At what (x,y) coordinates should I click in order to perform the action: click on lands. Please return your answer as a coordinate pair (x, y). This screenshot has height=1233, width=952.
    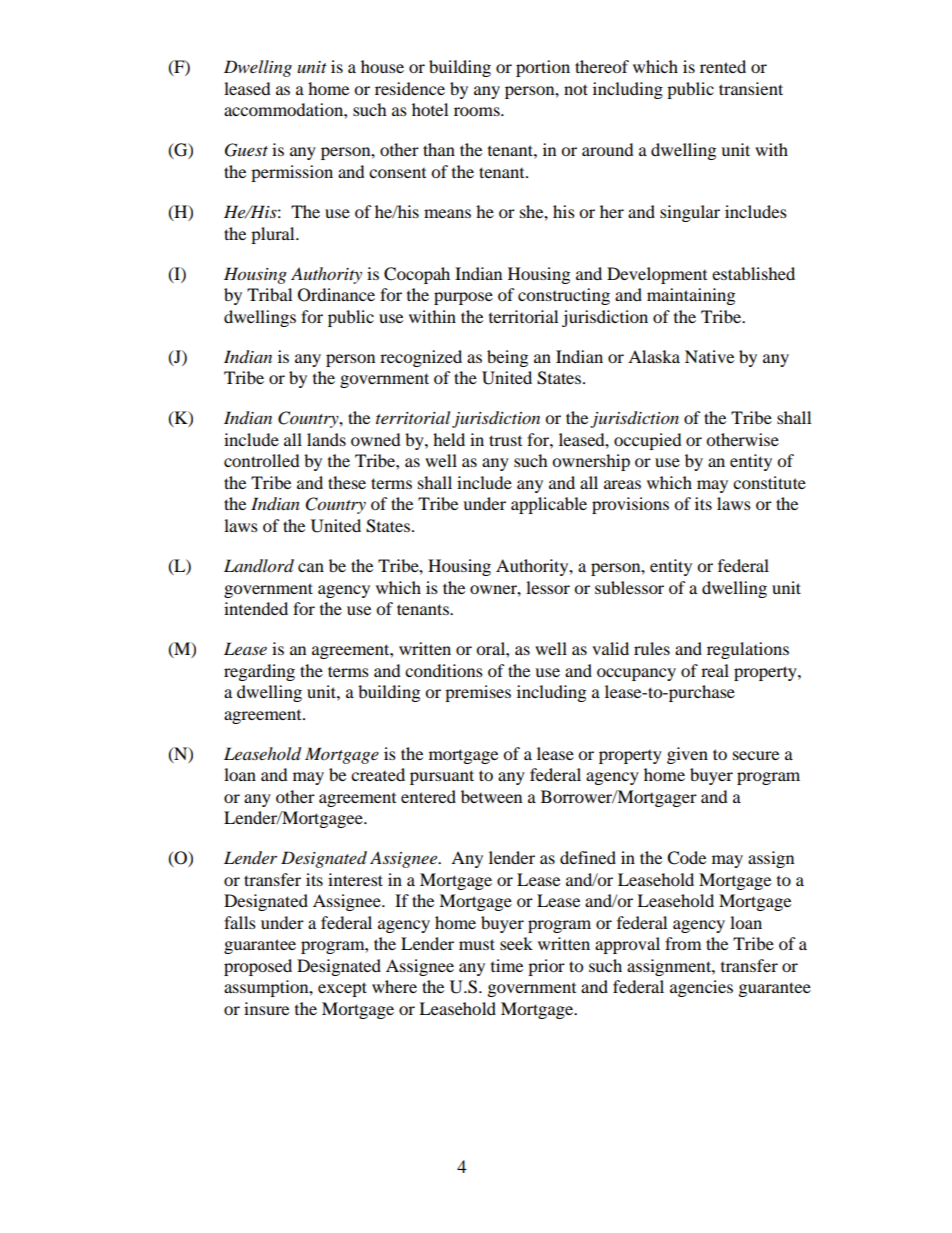
    Looking at the image, I should click on (326, 439).
